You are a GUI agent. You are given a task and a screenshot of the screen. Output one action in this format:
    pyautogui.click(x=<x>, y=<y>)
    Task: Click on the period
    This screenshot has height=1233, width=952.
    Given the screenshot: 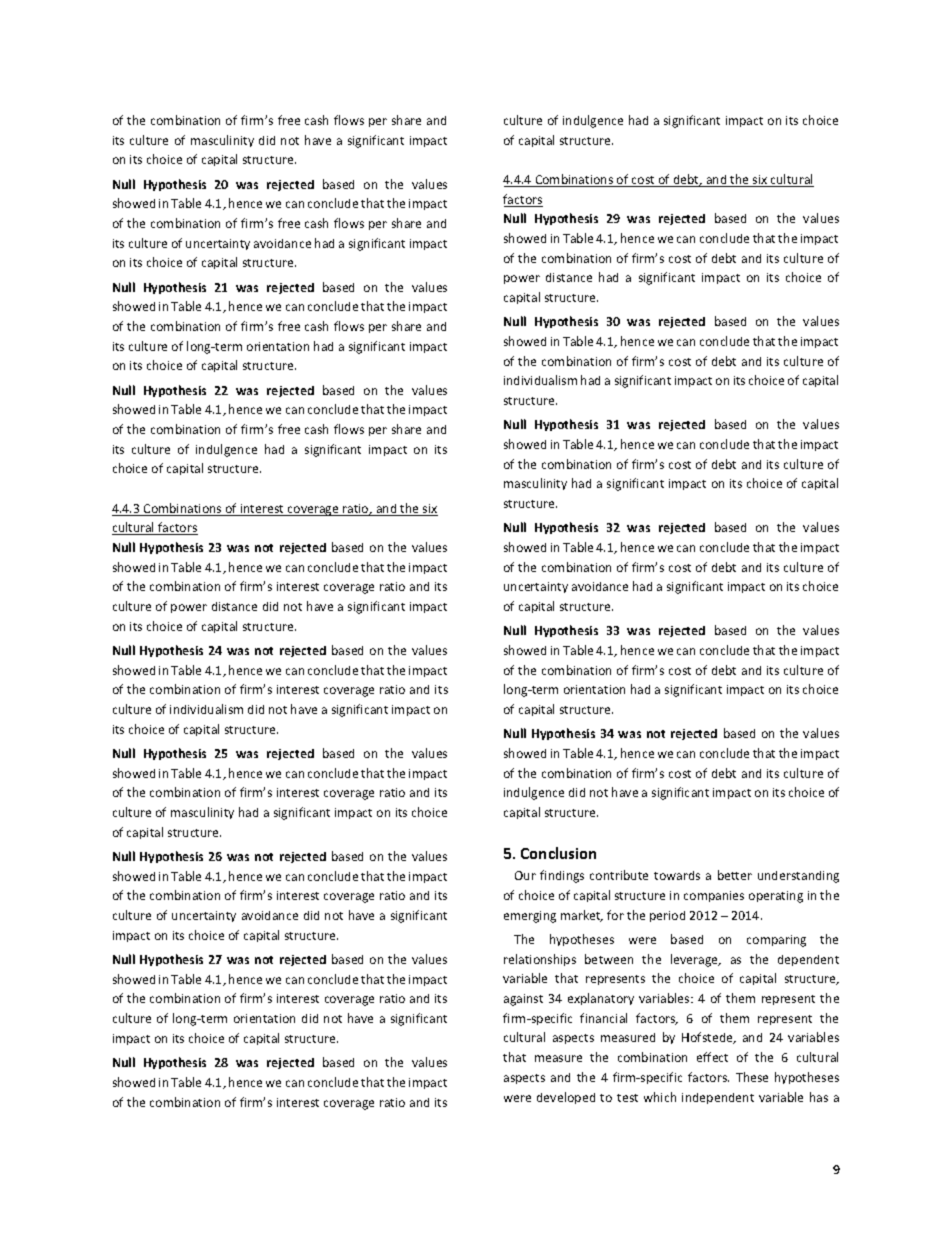 What is the action you would take?
    pyautogui.click(x=667, y=916)
